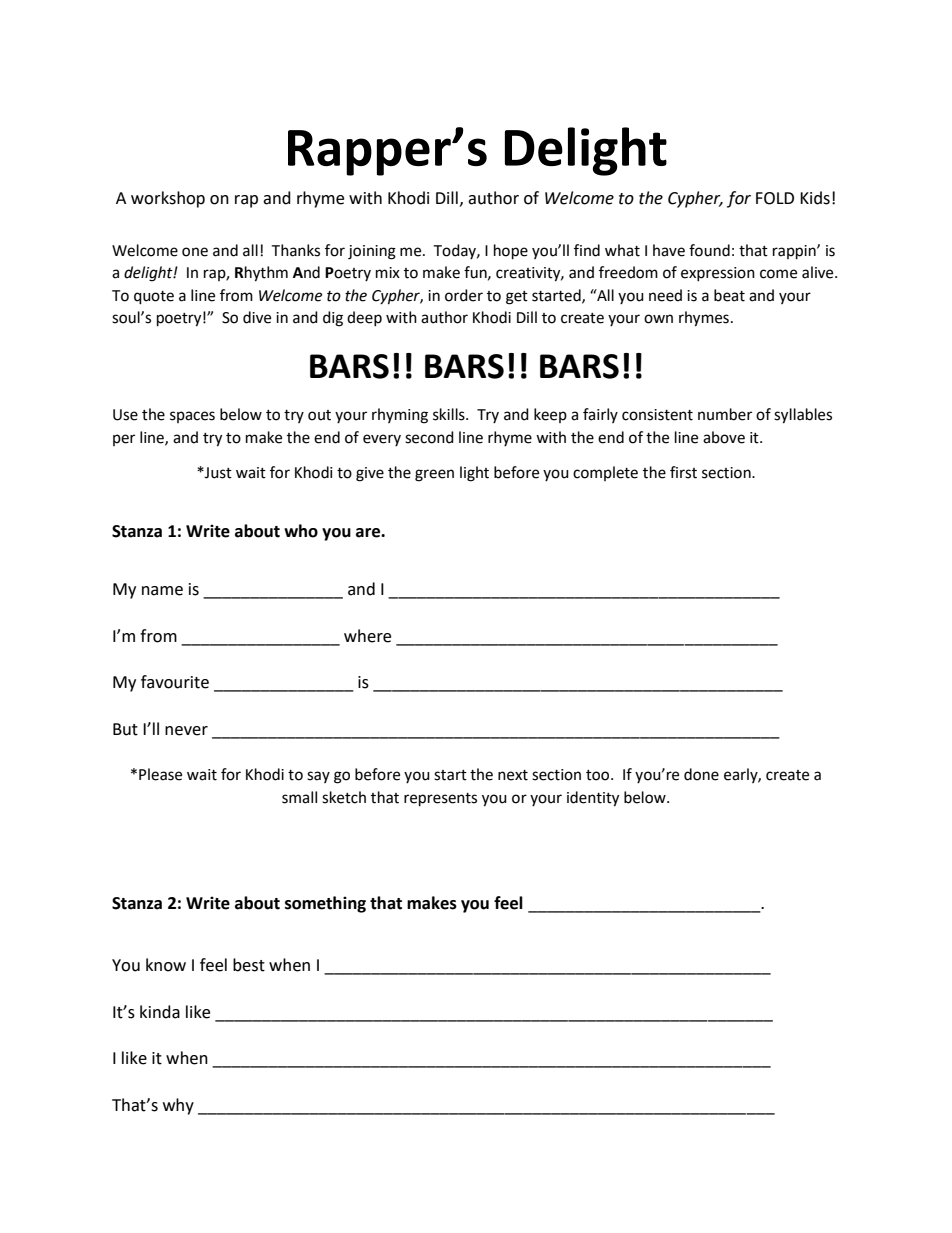 The image size is (952, 1233). Describe the element at coordinates (168, 199) in the page. I see `workshop` at that location.
